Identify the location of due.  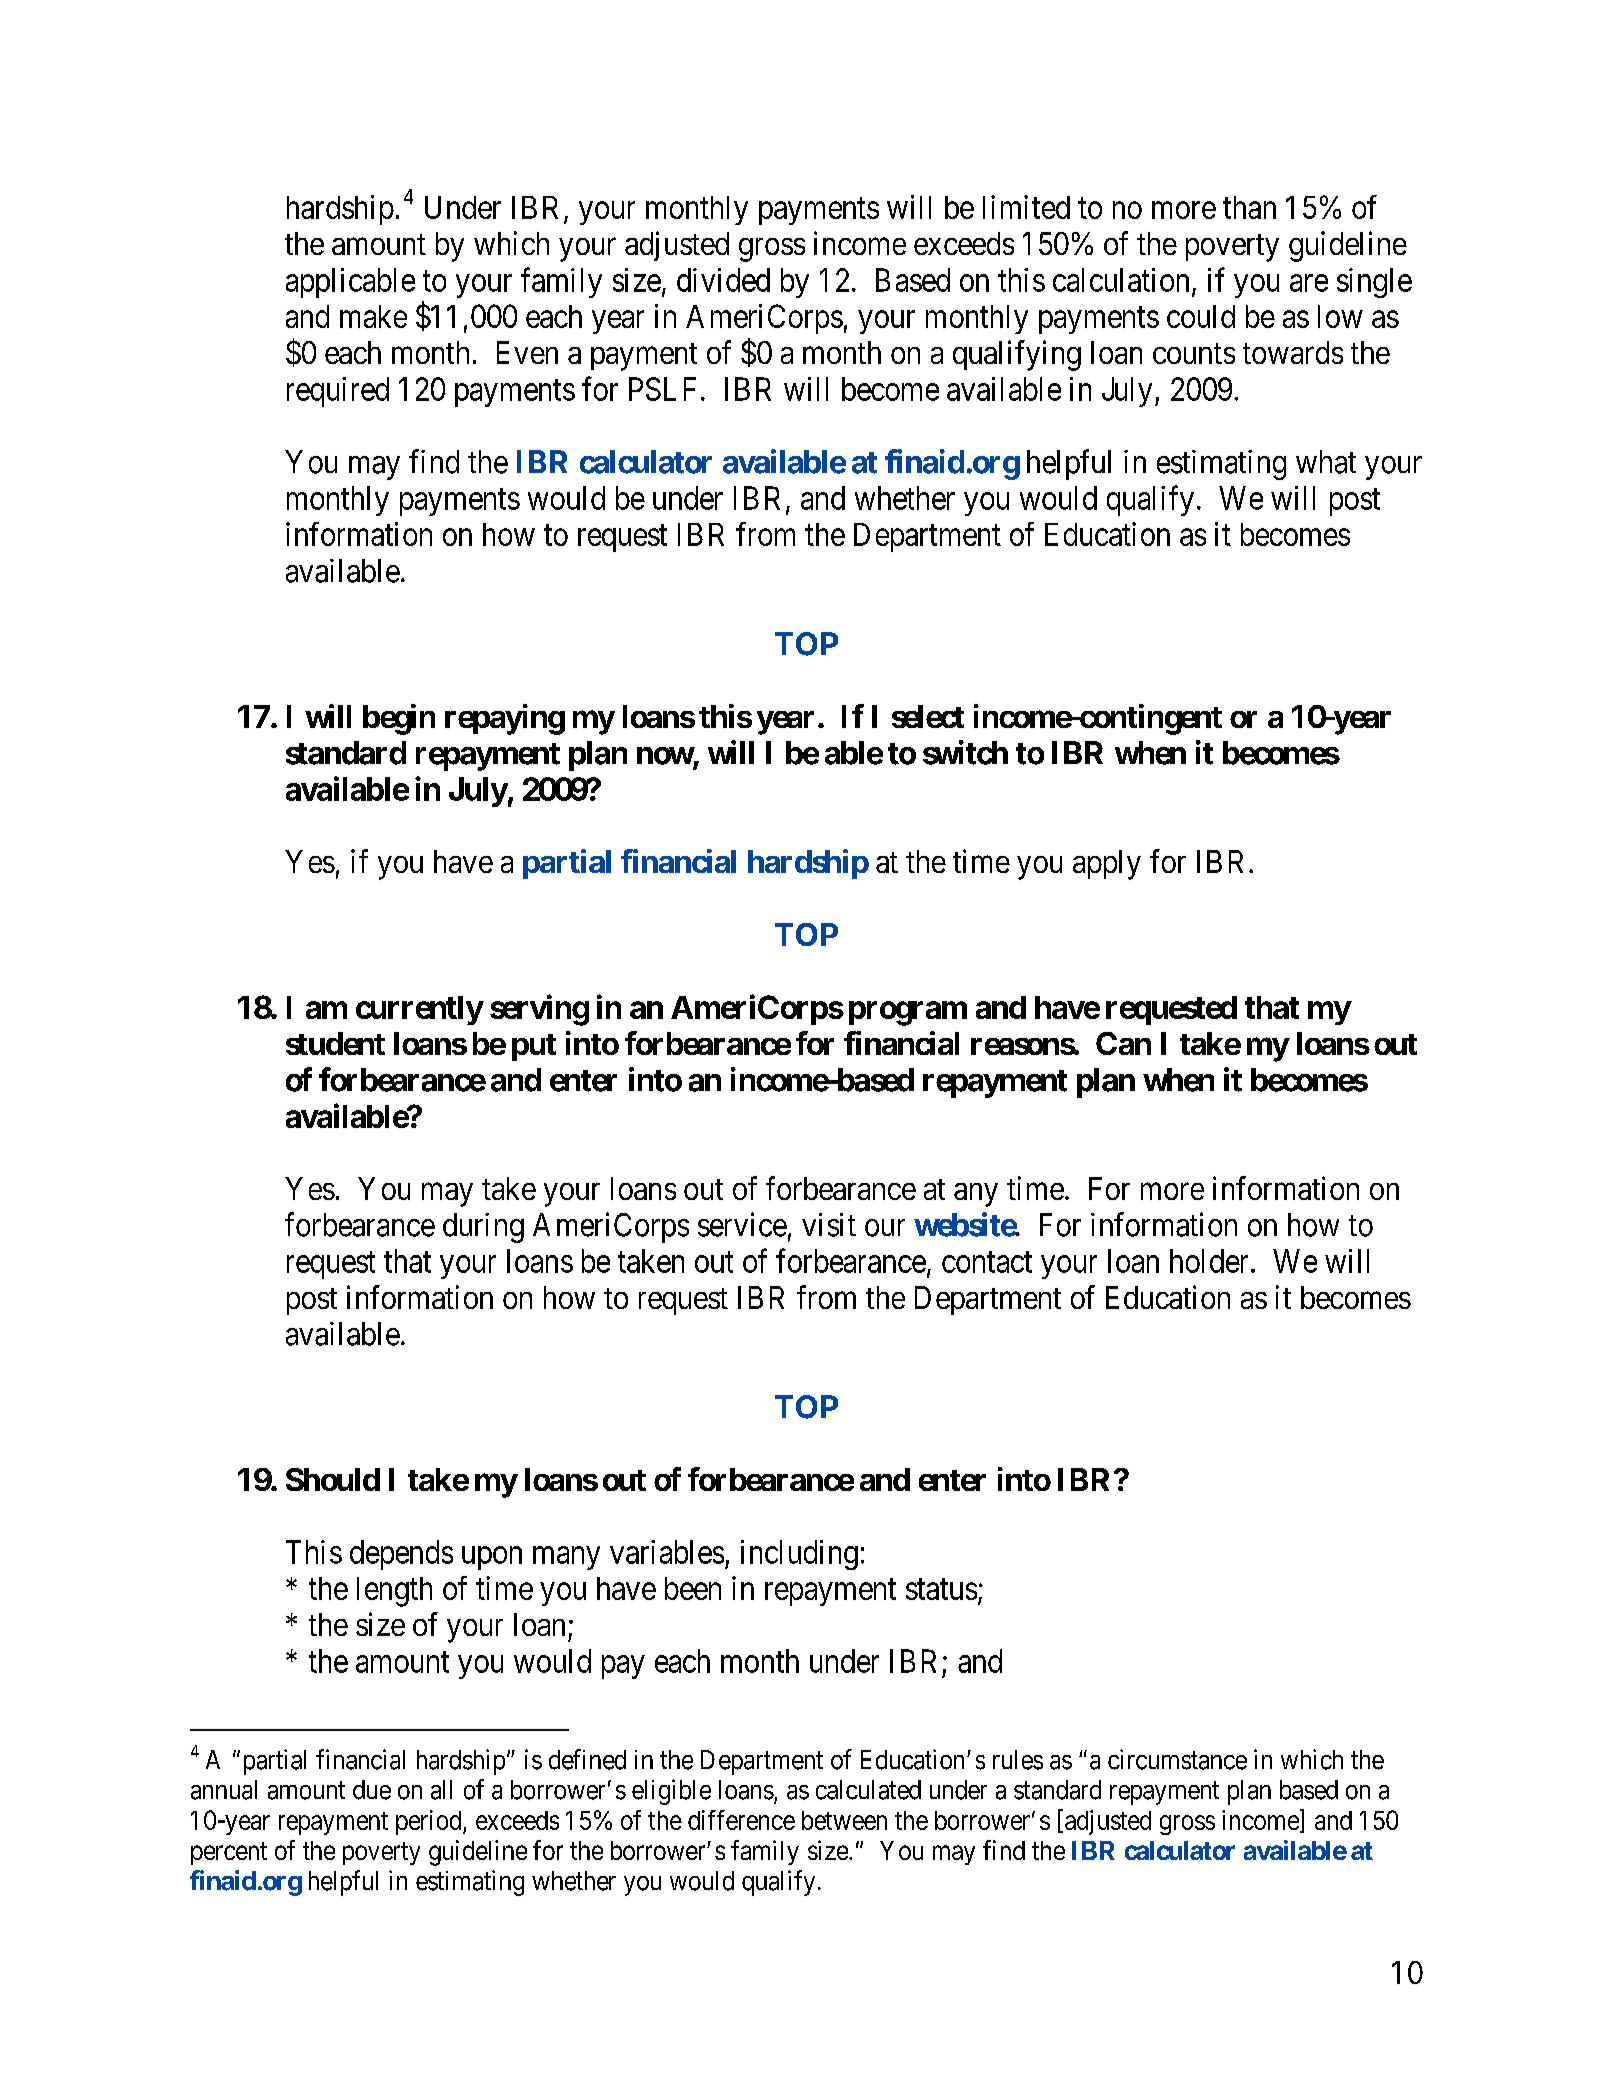
(372, 1790).
